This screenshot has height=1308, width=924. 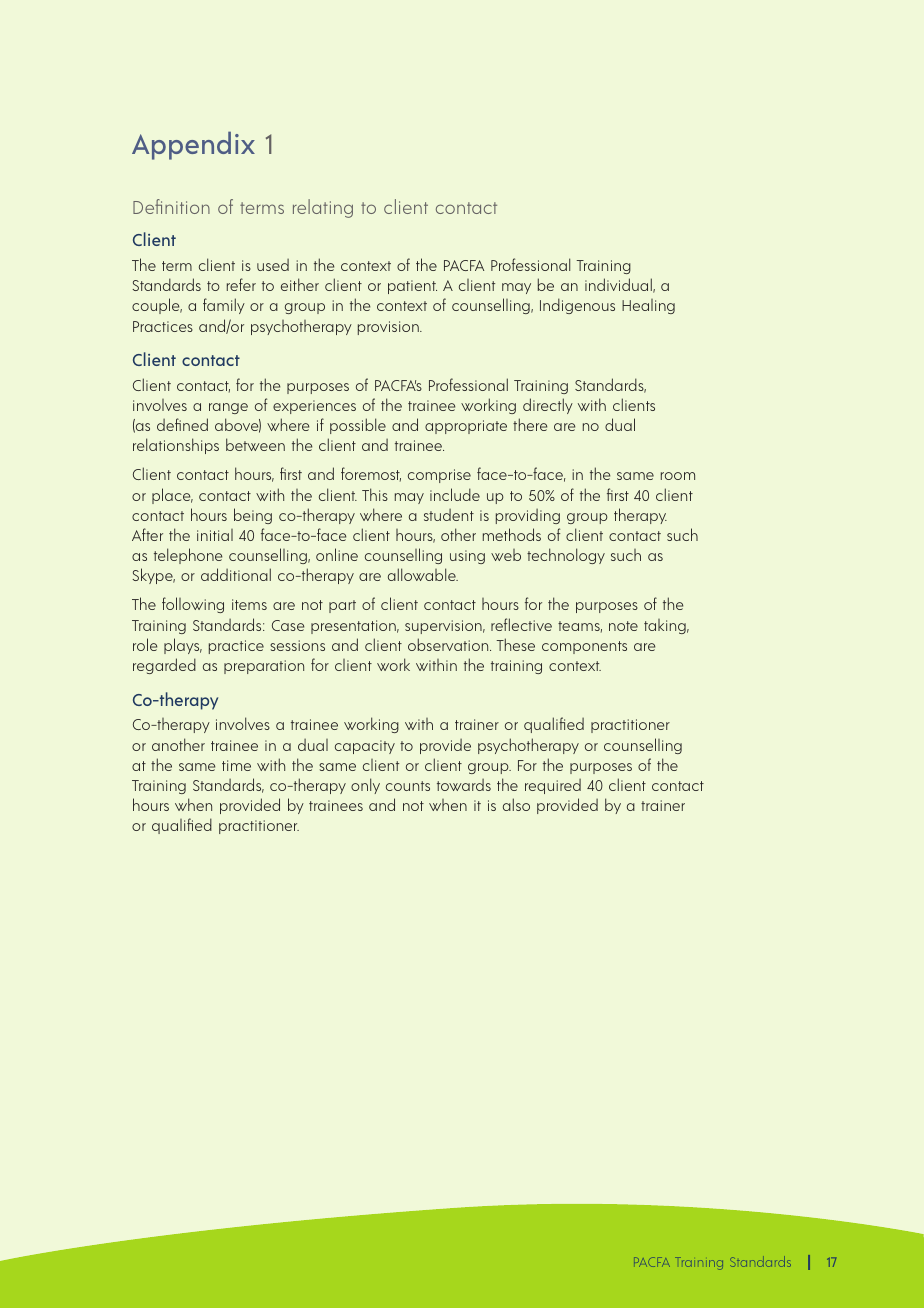 I want to click on counts, so click(x=408, y=786).
